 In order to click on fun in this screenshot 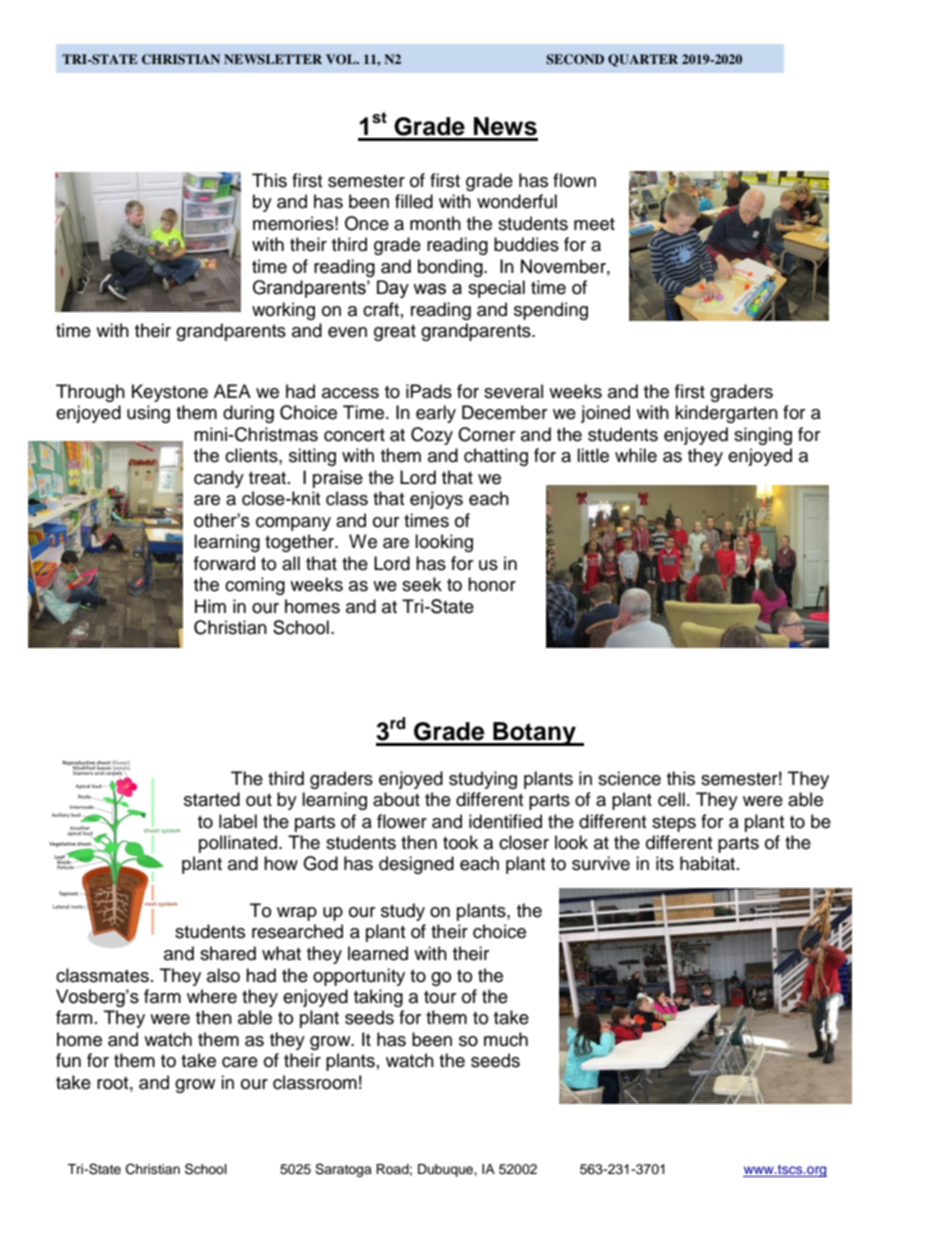, I will do `click(68, 1060)`.
